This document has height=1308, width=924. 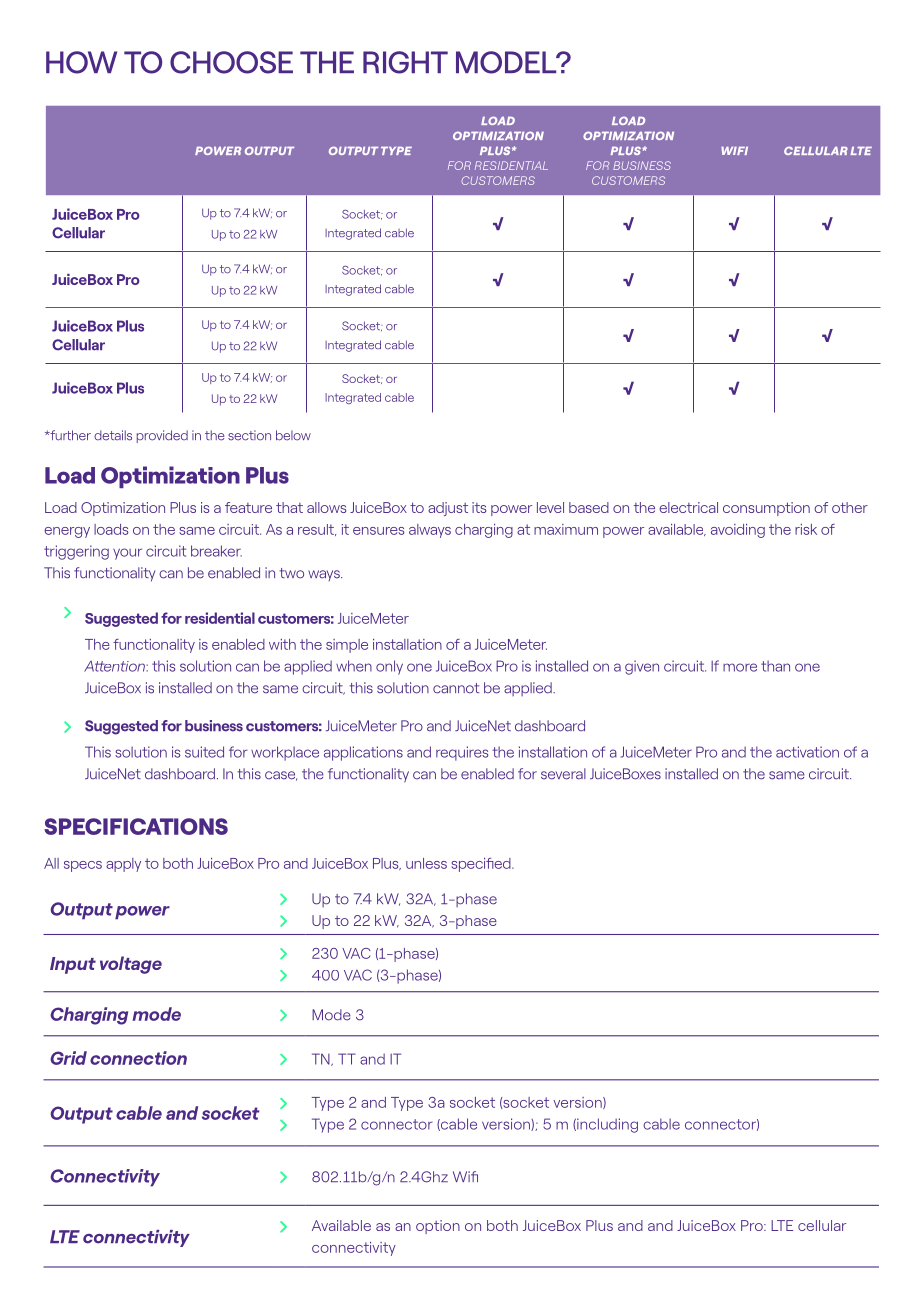 I want to click on consumption, so click(x=766, y=509).
